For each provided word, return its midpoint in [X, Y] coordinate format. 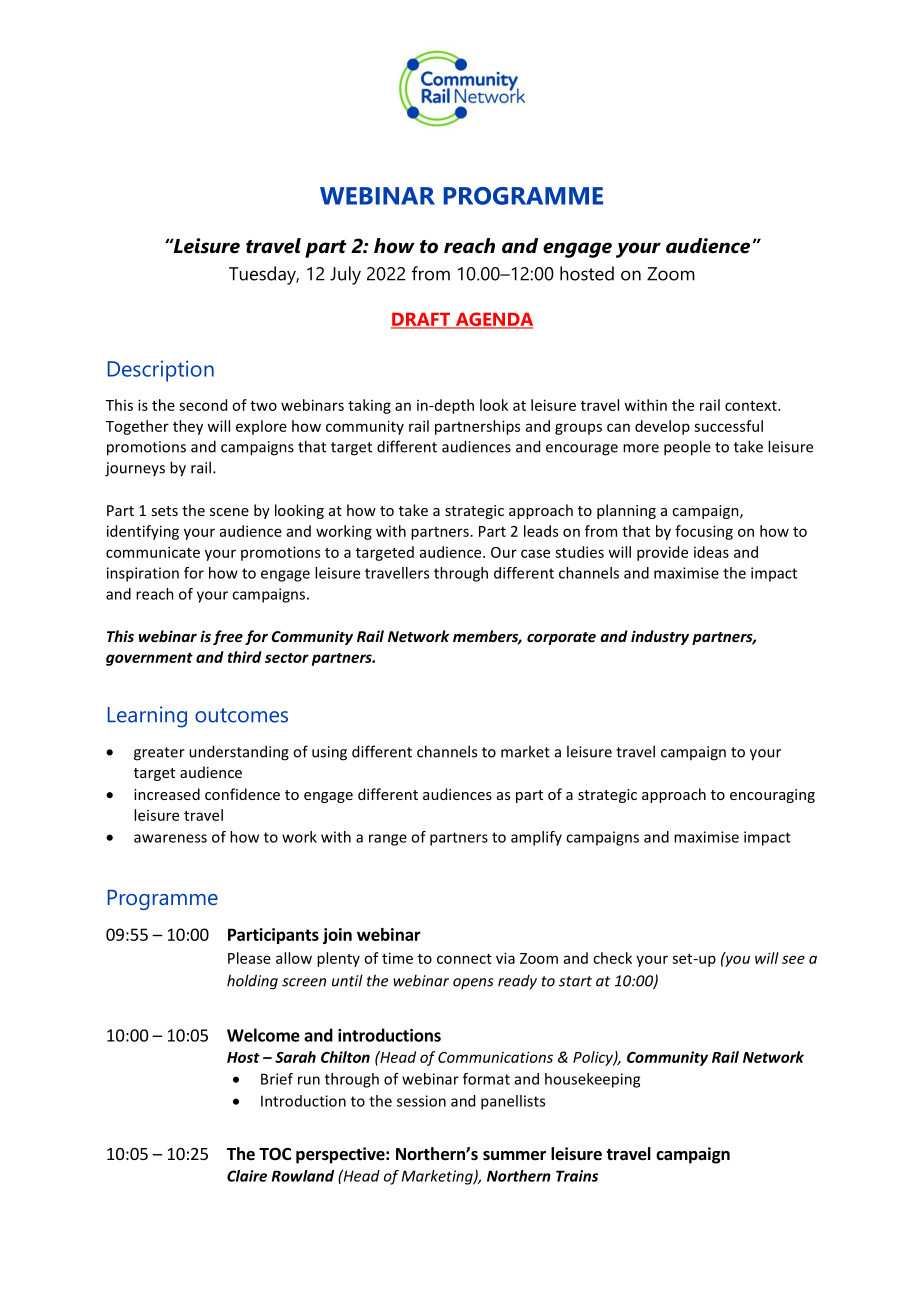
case [535, 553]
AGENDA [493, 320]
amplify [536, 838]
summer [514, 1156]
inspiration [143, 574]
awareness [170, 838]
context [752, 406]
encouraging [772, 796]
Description [161, 371]
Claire [247, 1176]
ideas [711, 552]
